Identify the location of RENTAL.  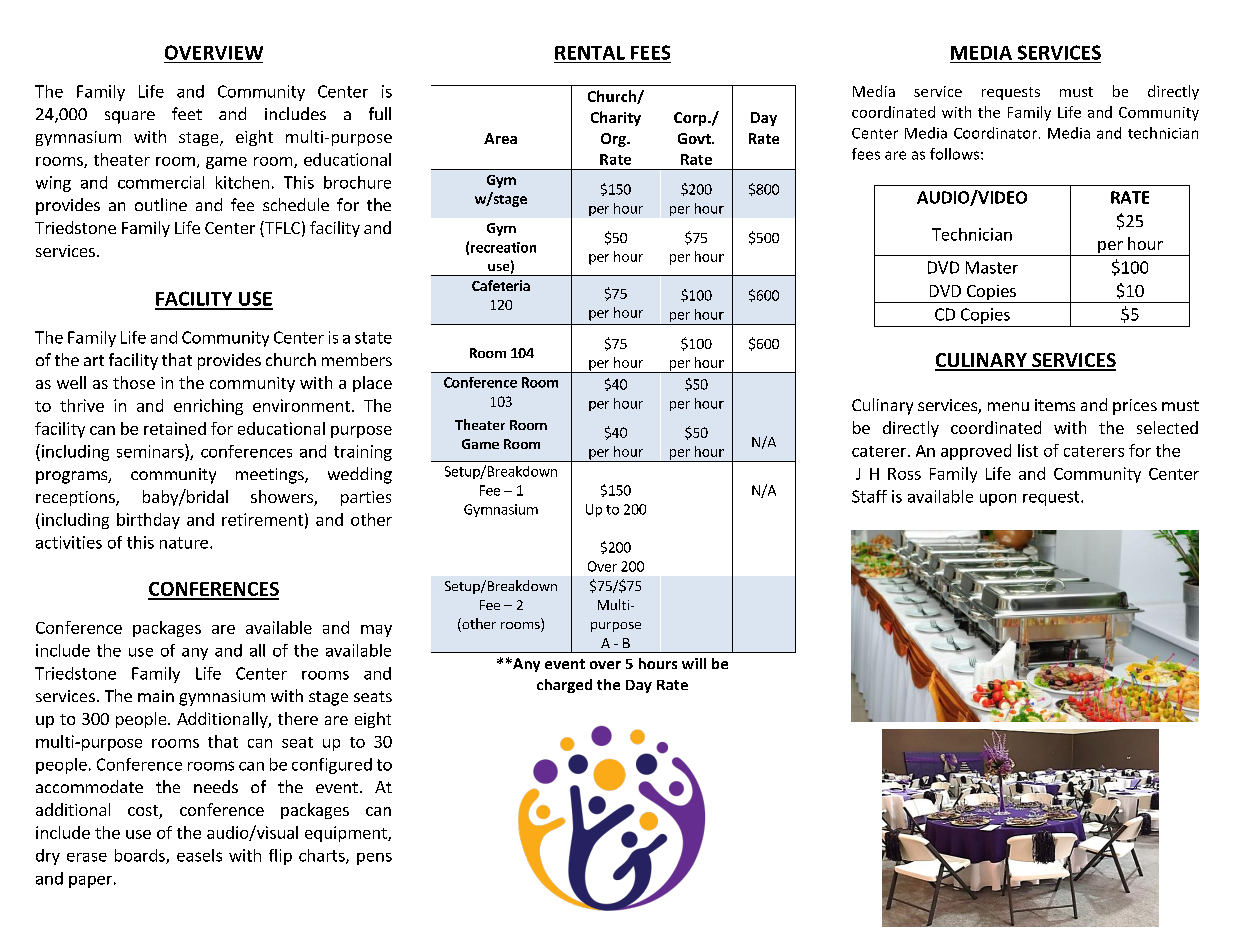
(590, 53).
